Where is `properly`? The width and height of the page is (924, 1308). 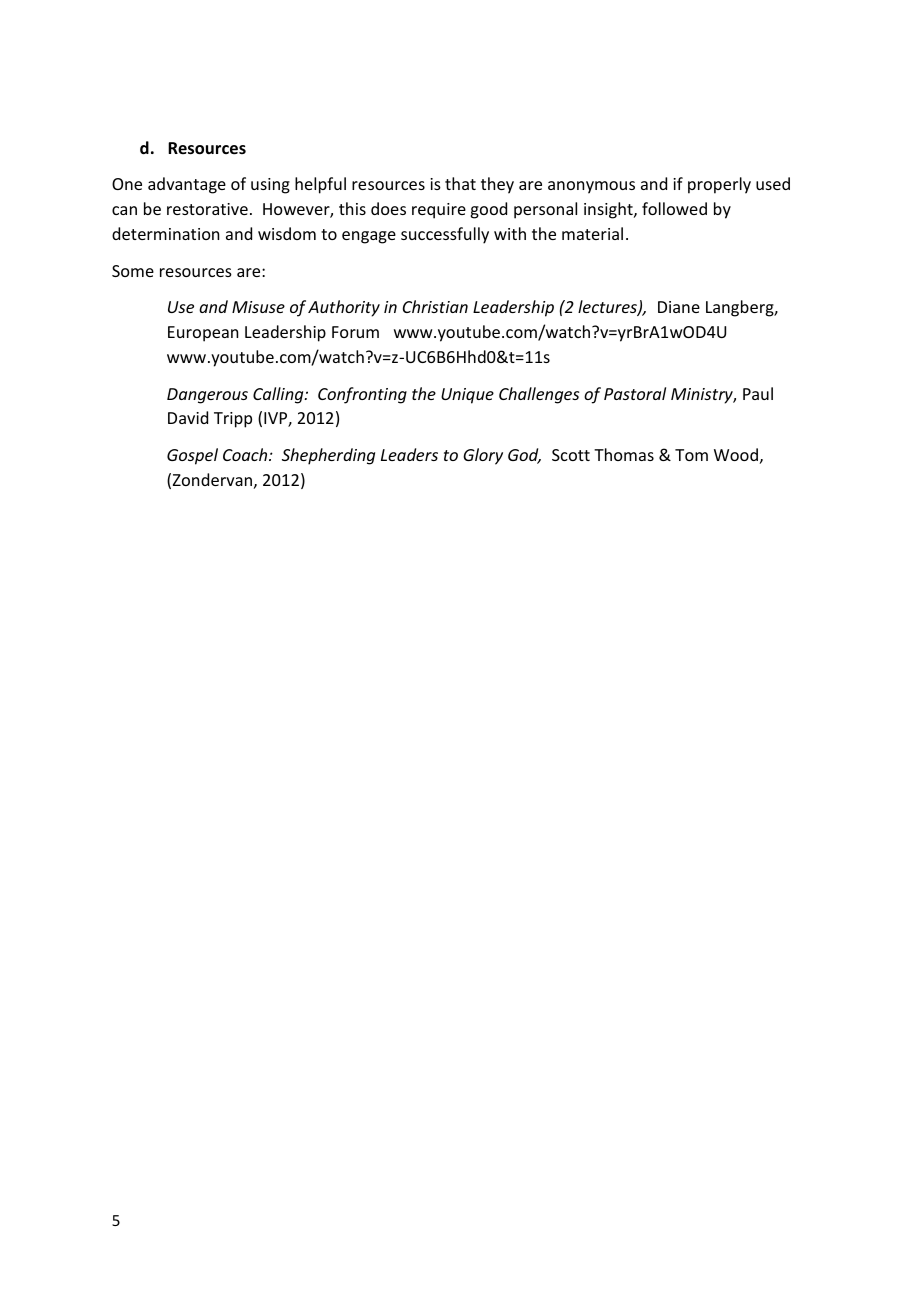 properly is located at coordinates (719, 185).
